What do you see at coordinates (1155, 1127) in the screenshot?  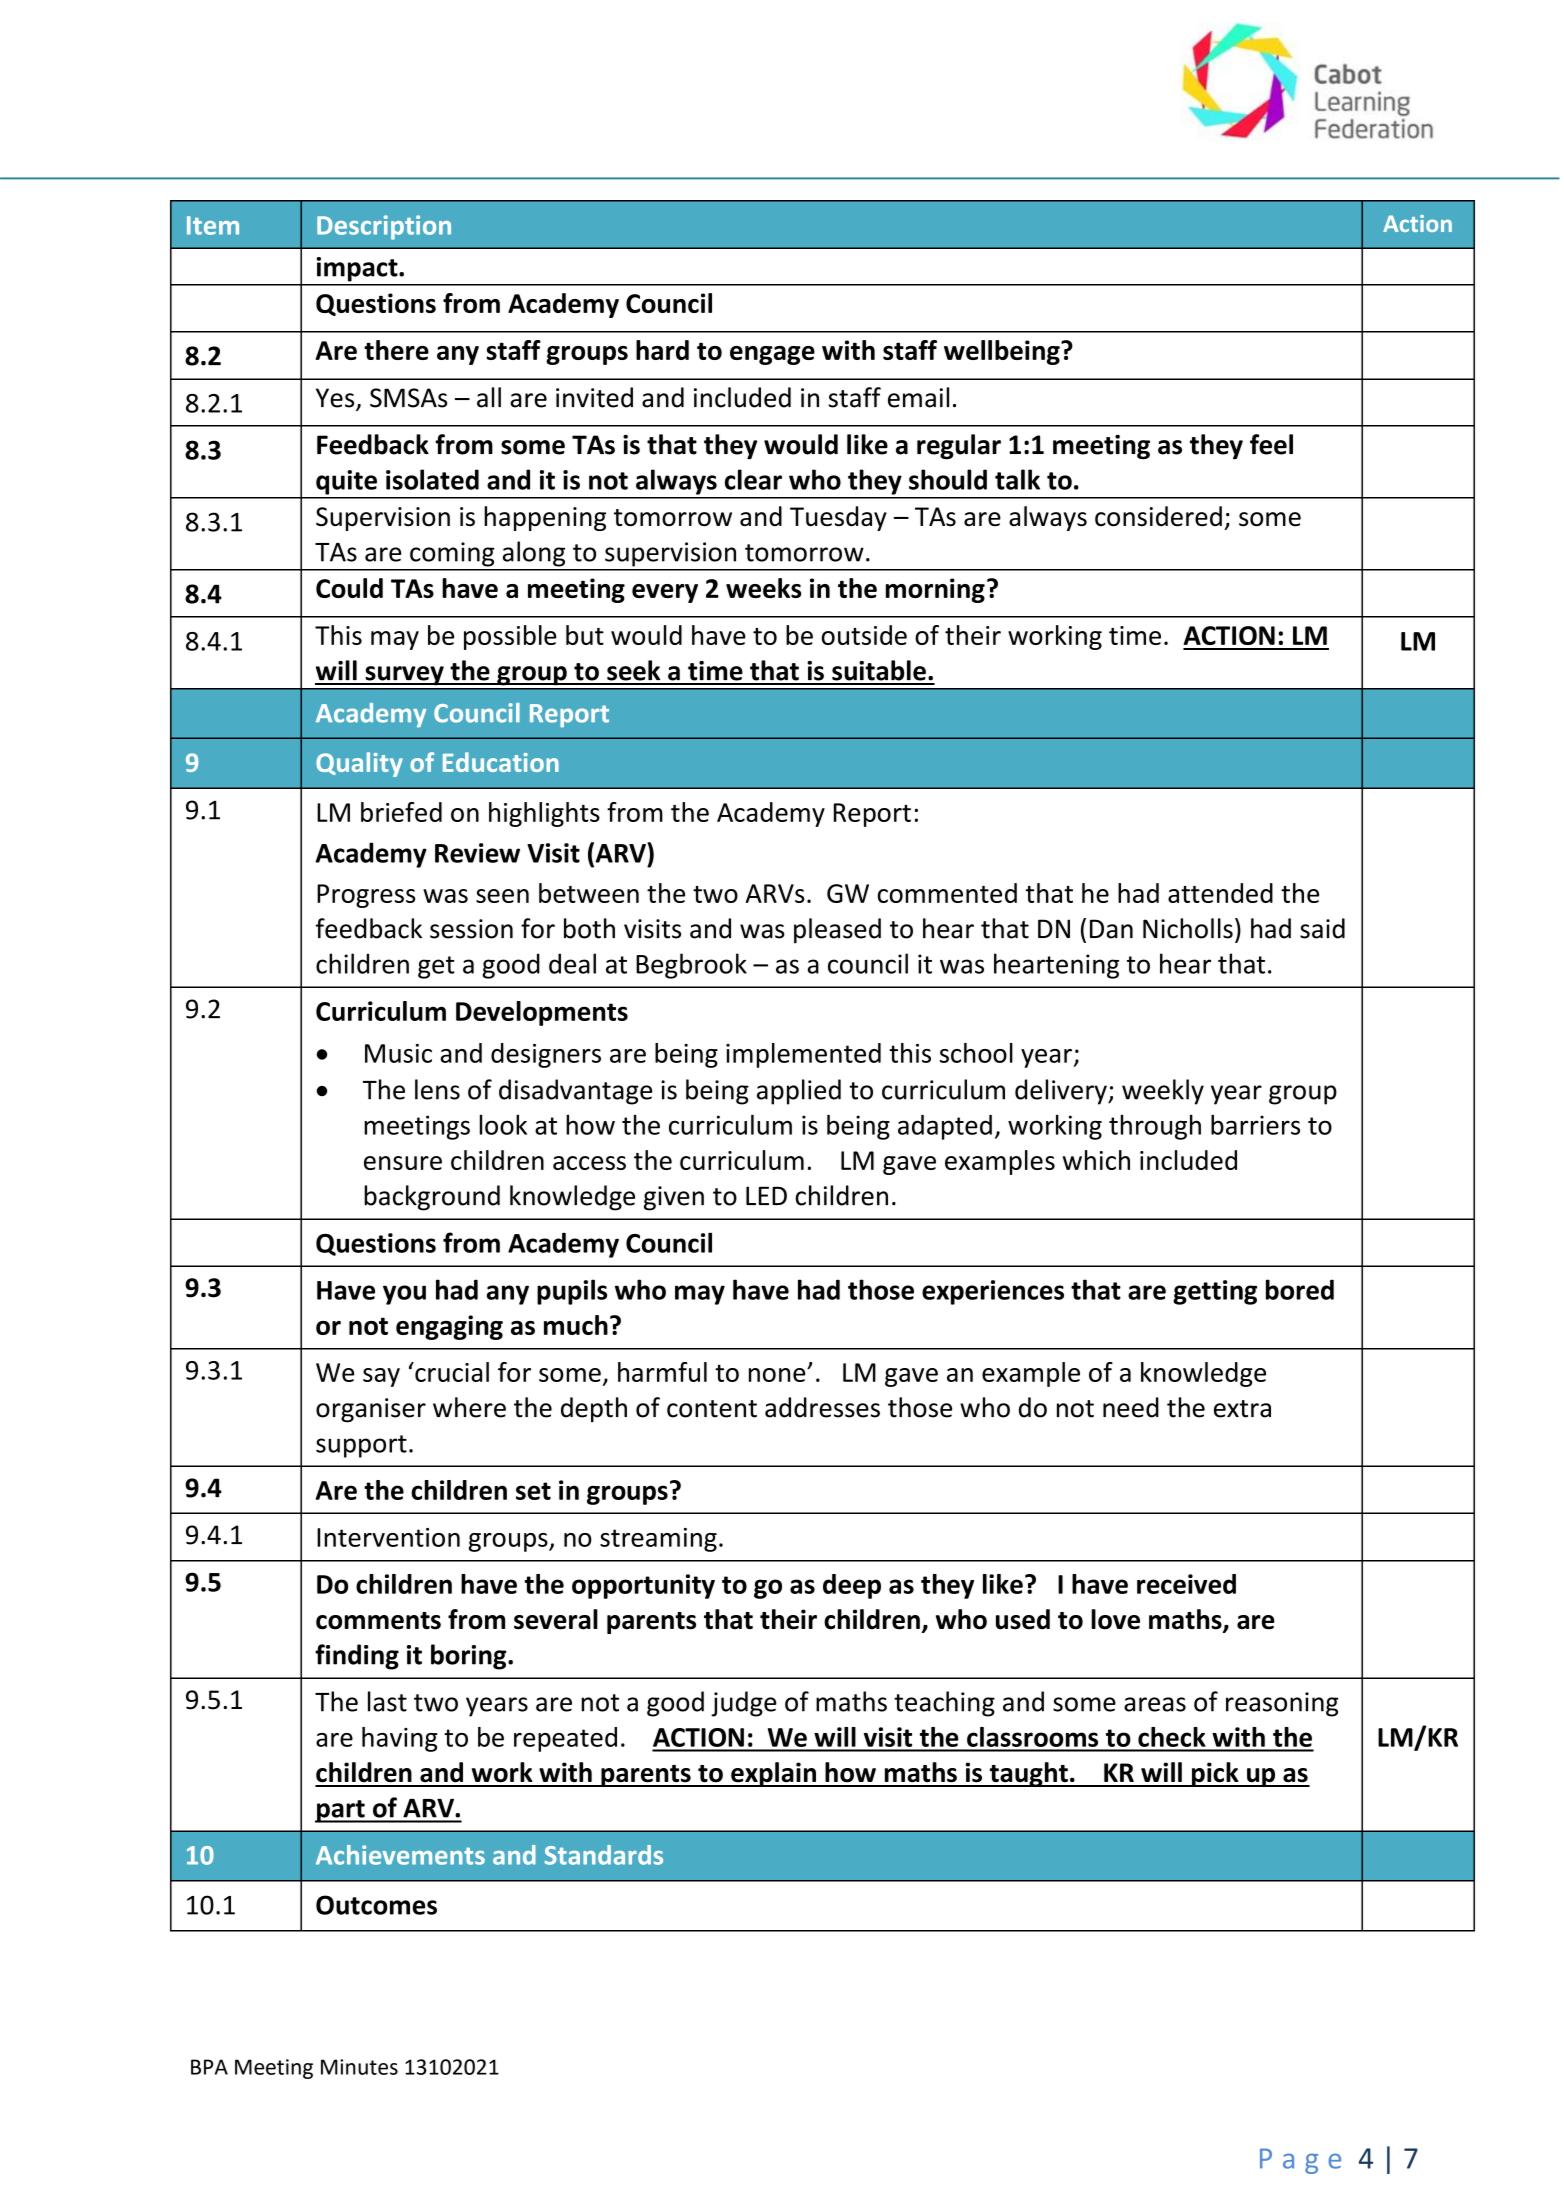 I see `through` at bounding box center [1155, 1127].
